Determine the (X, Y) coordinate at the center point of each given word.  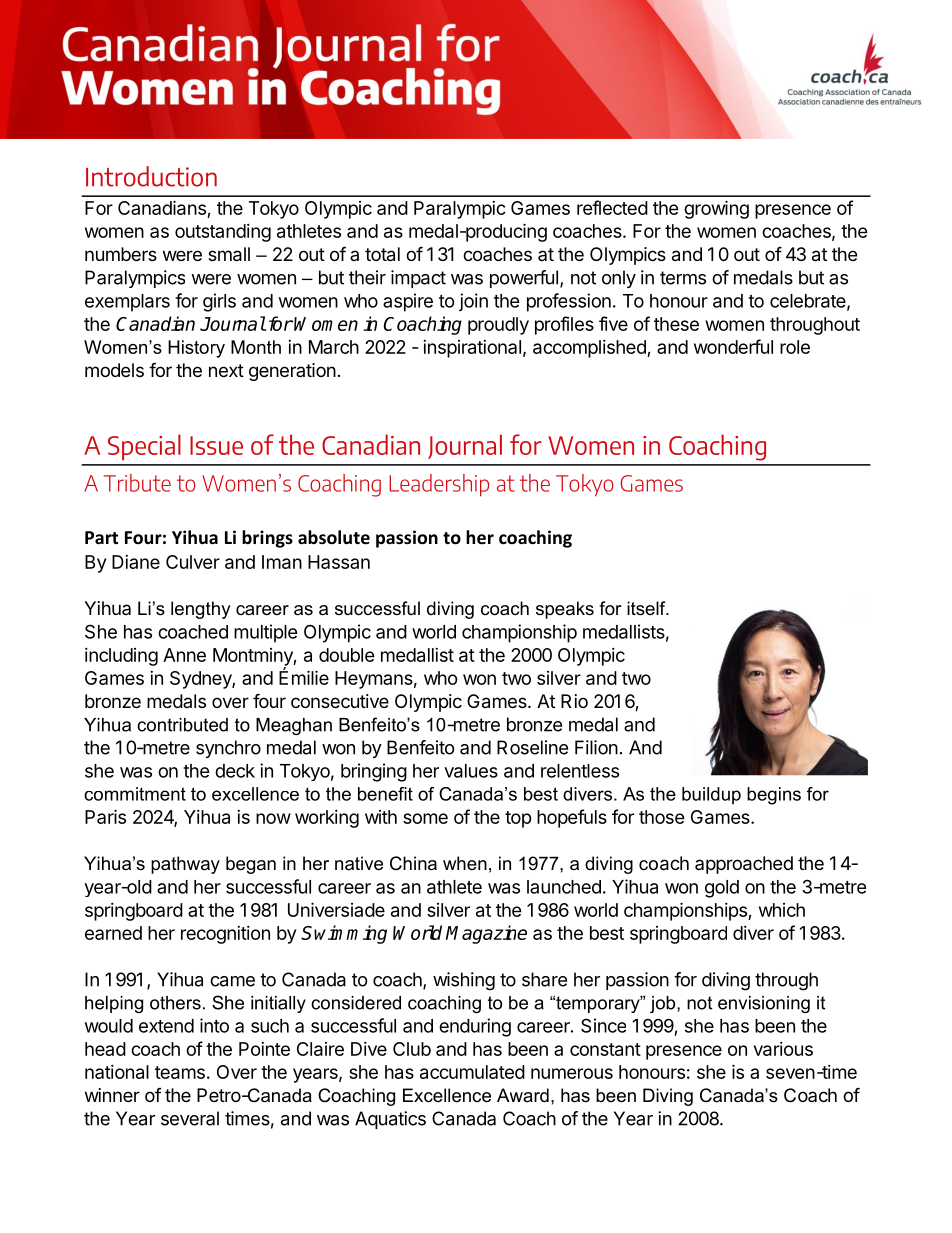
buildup (711, 796)
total (382, 254)
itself (647, 608)
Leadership (439, 485)
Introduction (151, 176)
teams (180, 1072)
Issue (216, 445)
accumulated (472, 1072)
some (425, 818)
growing (716, 209)
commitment (135, 794)
